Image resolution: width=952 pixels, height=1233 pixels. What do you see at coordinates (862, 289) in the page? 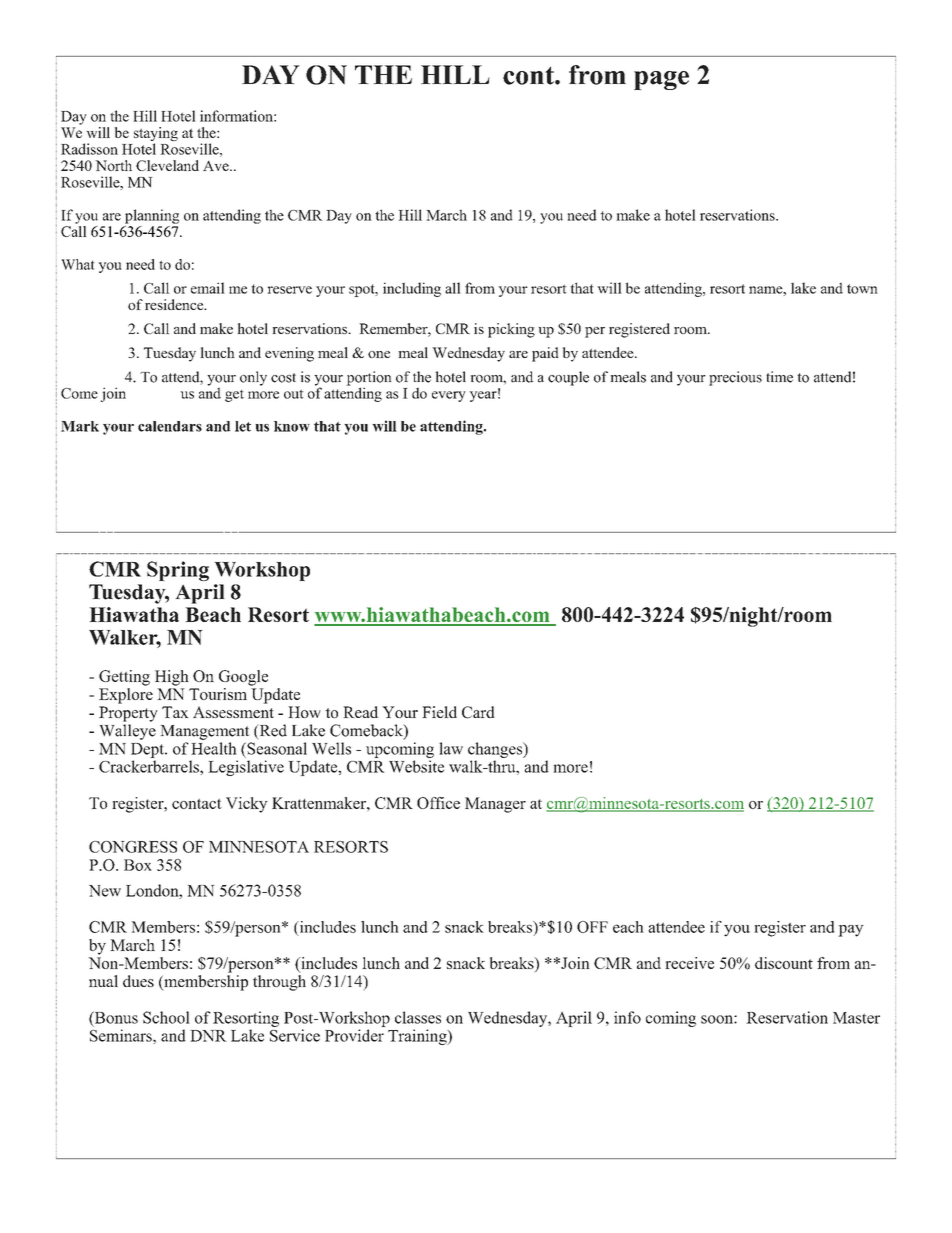
I see `town` at bounding box center [862, 289].
